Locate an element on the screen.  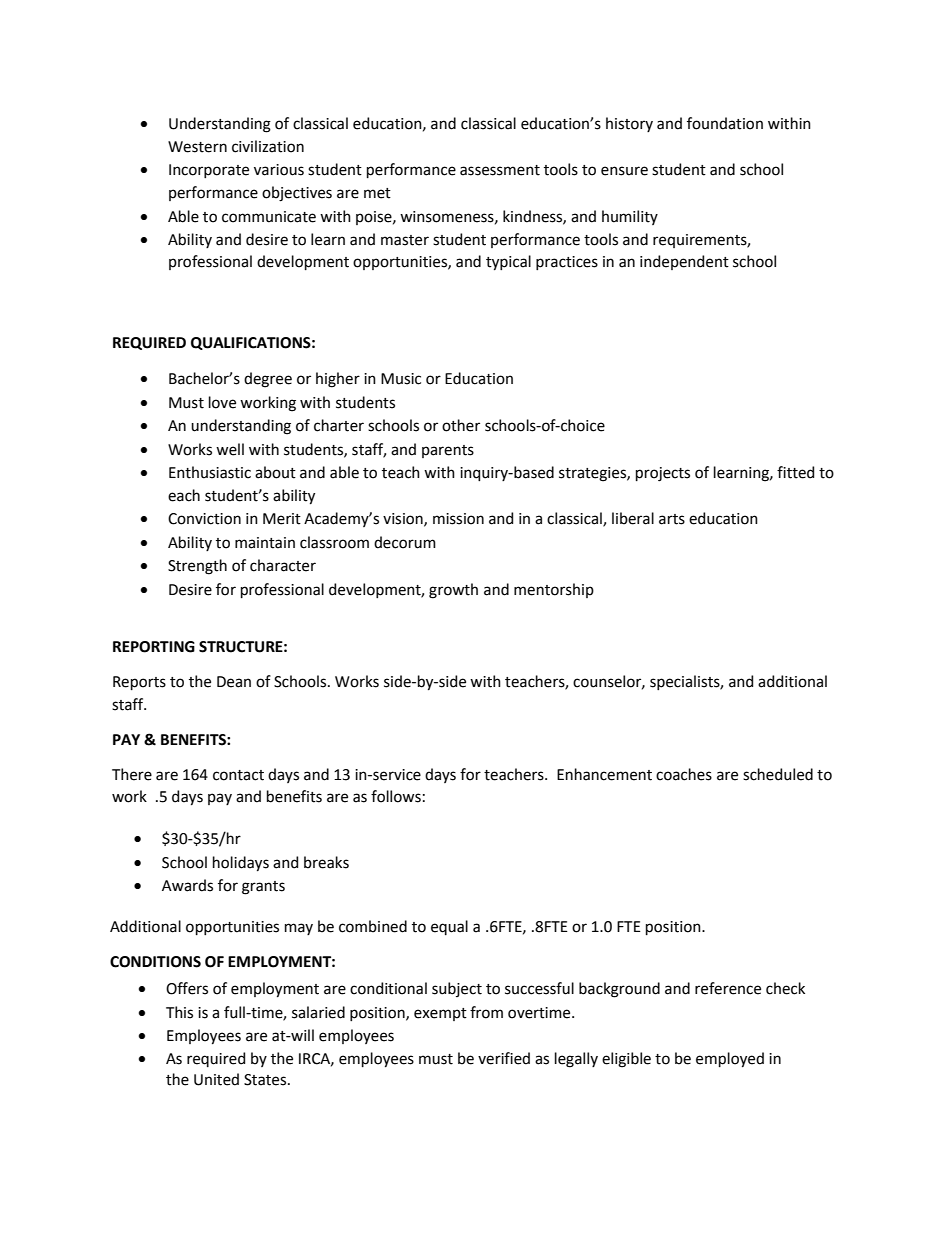
assessment is located at coordinates (500, 170).
